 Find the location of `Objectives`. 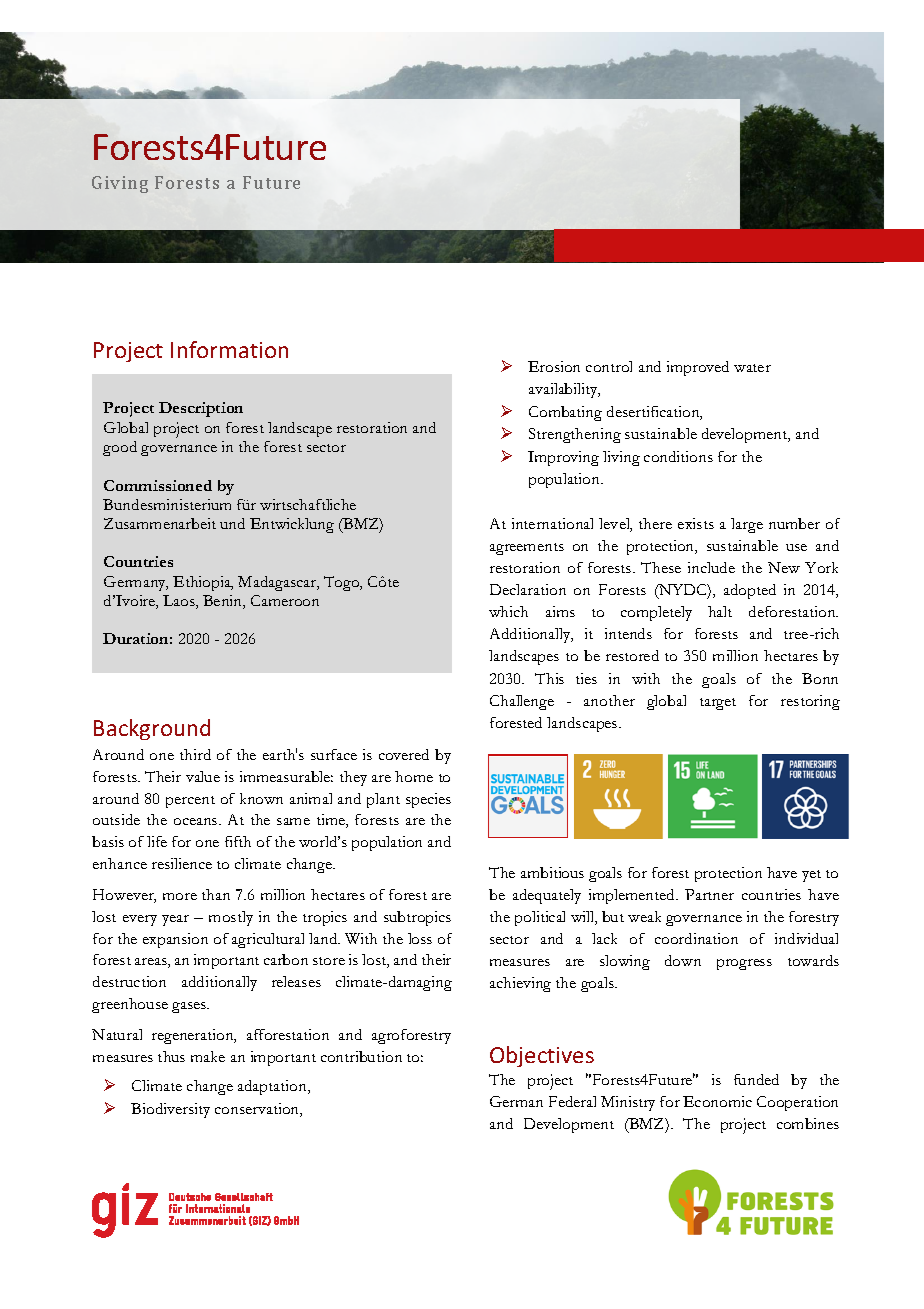

Objectives is located at coordinates (542, 1056).
